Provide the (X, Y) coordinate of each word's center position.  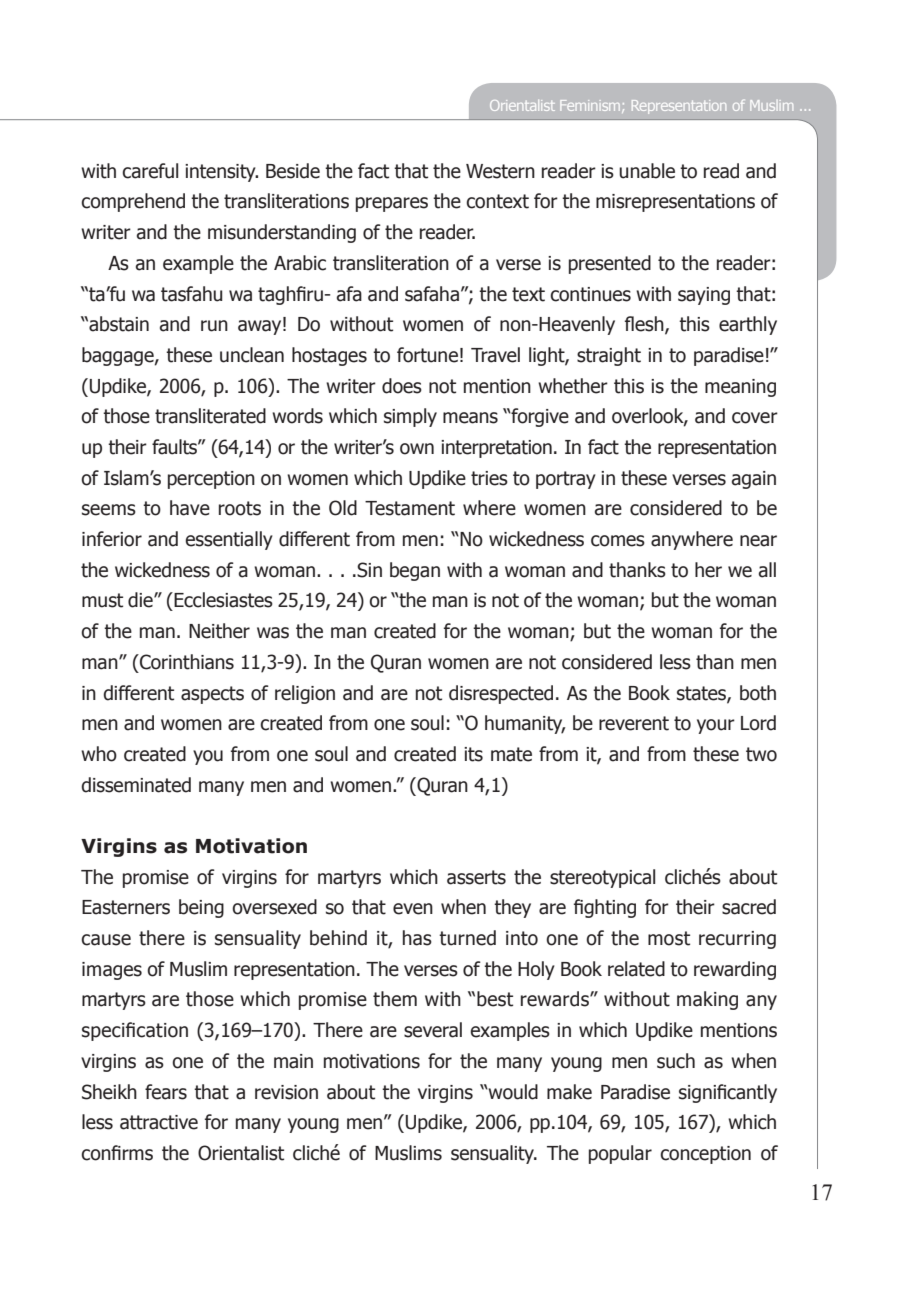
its (473, 754)
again (754, 480)
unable (647, 171)
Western (500, 171)
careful (150, 171)
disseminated (136, 785)
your (716, 726)
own (417, 449)
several (433, 1030)
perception (211, 480)
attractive (159, 1122)
